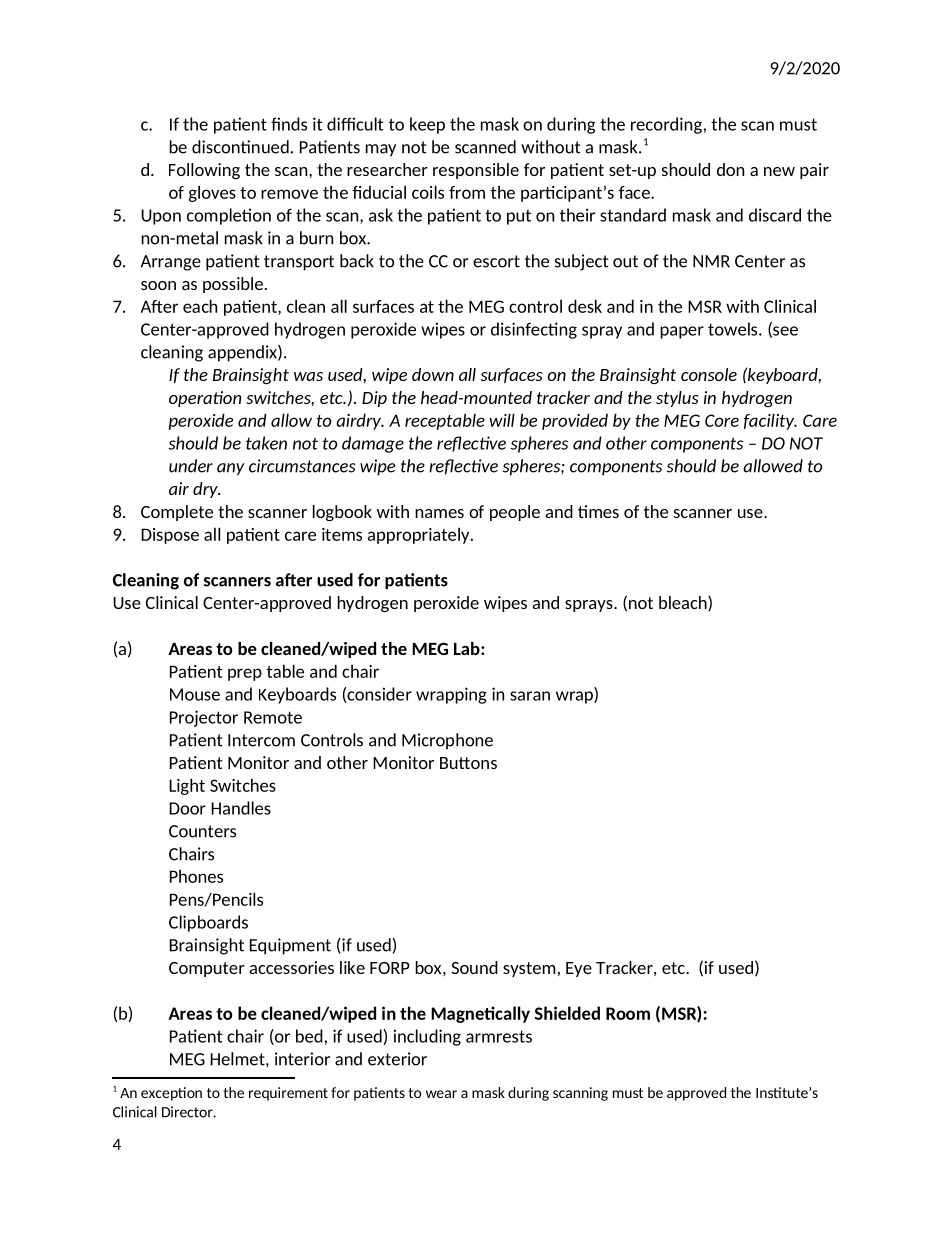  What do you see at coordinates (598, 511) in the document?
I see `times` at bounding box center [598, 511].
